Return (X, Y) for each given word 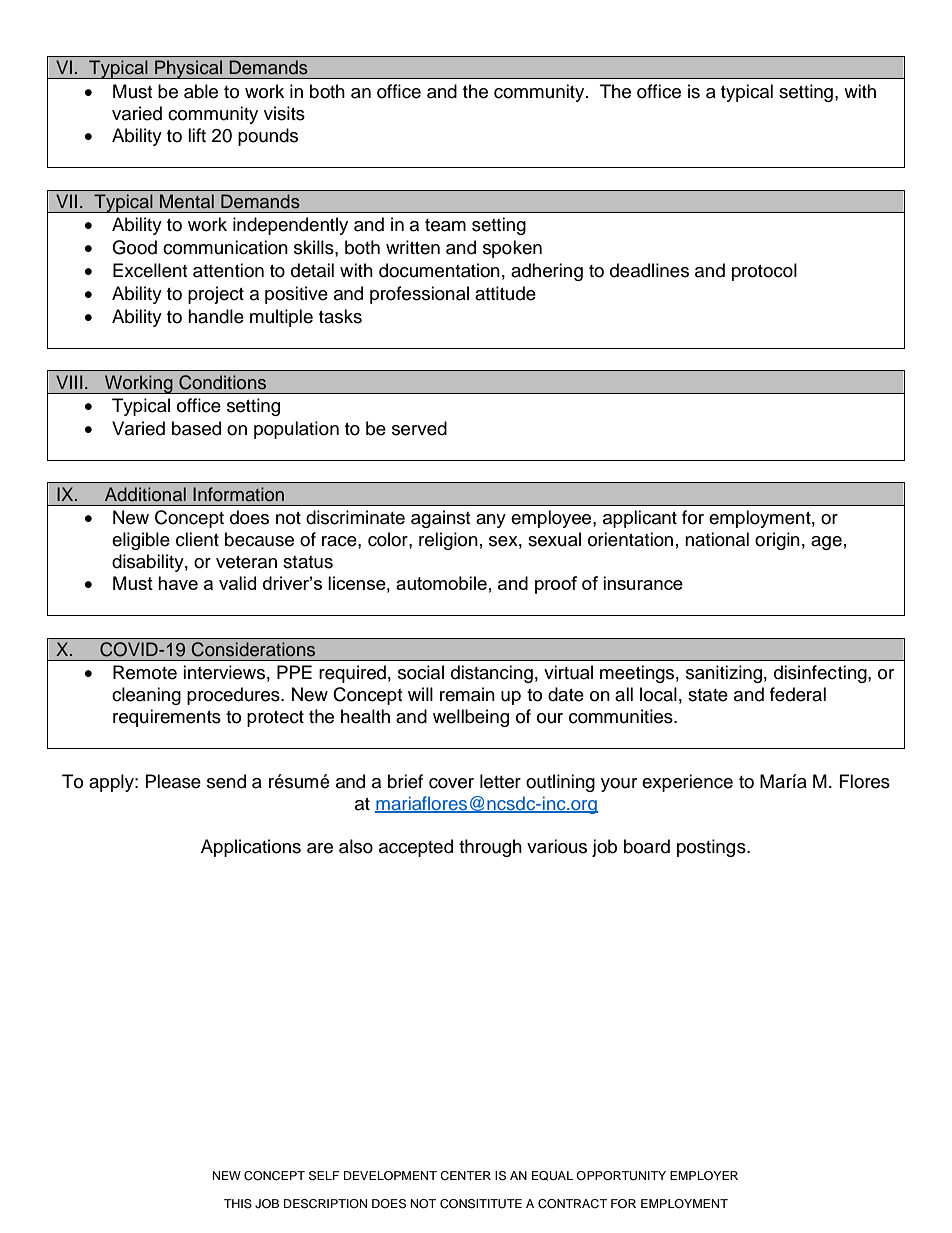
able (201, 91)
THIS (238, 1204)
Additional (145, 494)
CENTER (465, 1176)
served (419, 428)
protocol (764, 272)
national (717, 539)
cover (451, 783)
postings (712, 848)
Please (173, 781)
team (445, 225)
